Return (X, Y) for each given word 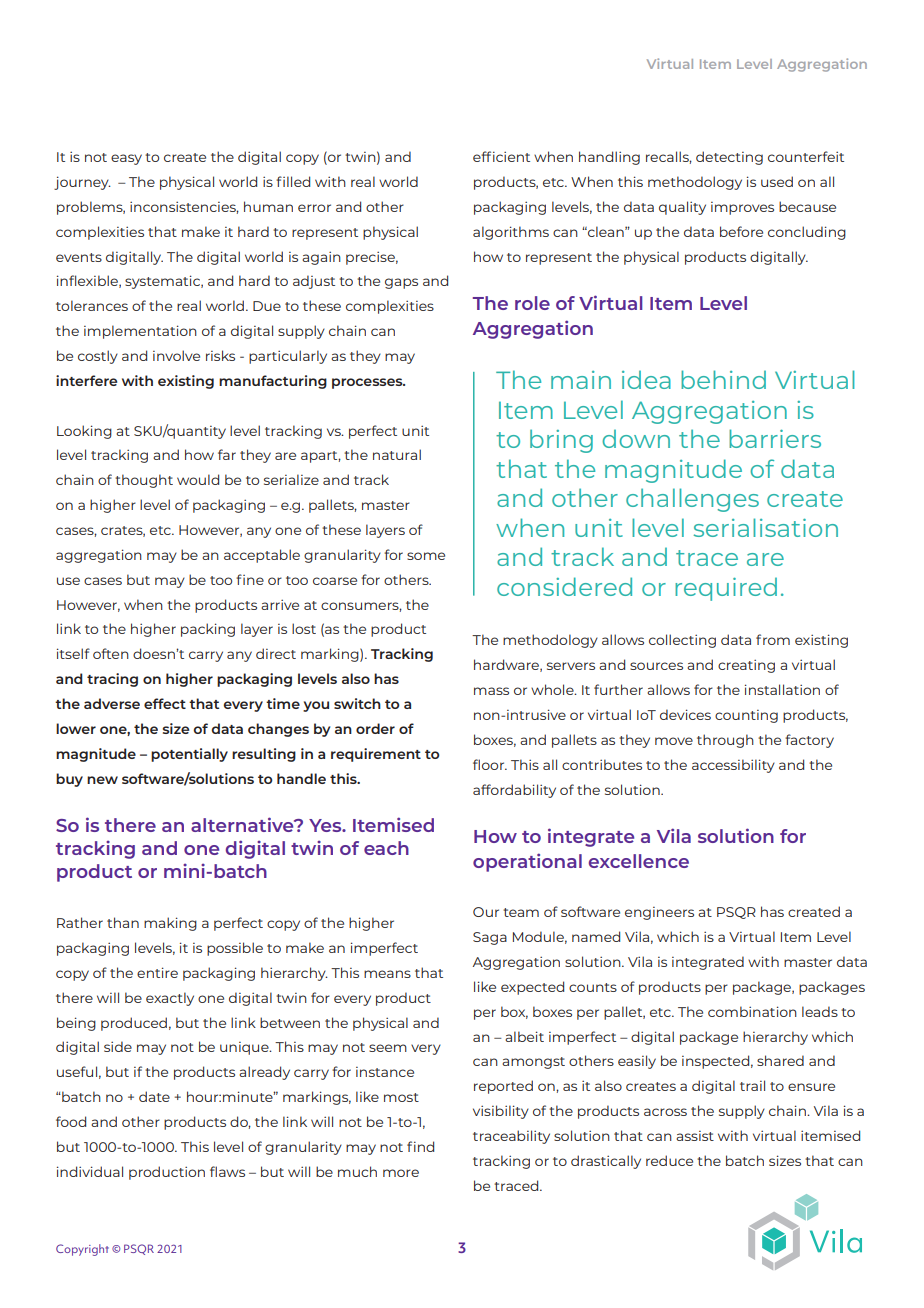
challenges (692, 500)
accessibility (733, 766)
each (386, 848)
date (154, 1096)
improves (742, 208)
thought (144, 481)
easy (126, 159)
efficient (501, 156)
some (426, 556)
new (102, 780)
